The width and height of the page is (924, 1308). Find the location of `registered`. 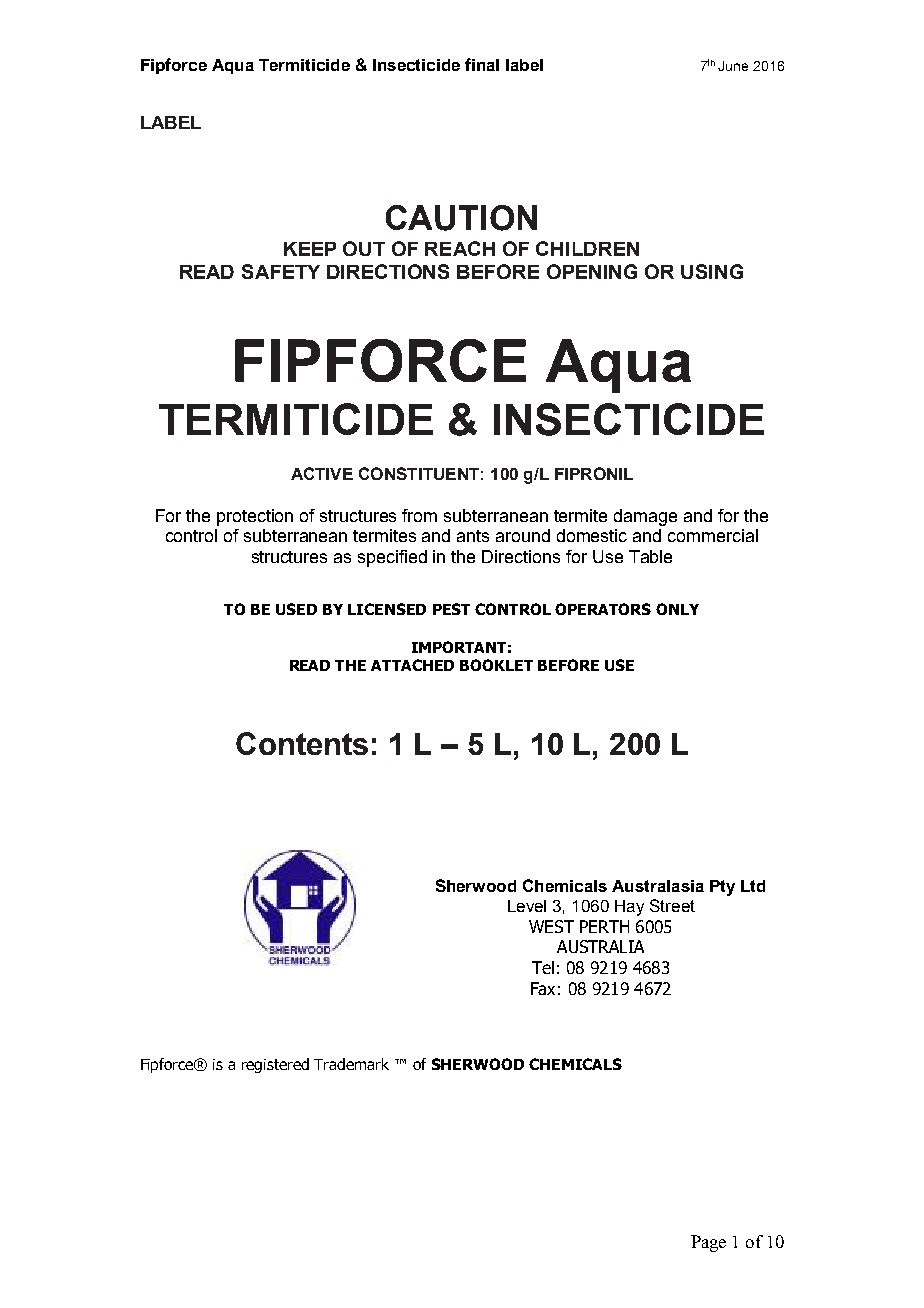

registered is located at coordinates (275, 1065).
